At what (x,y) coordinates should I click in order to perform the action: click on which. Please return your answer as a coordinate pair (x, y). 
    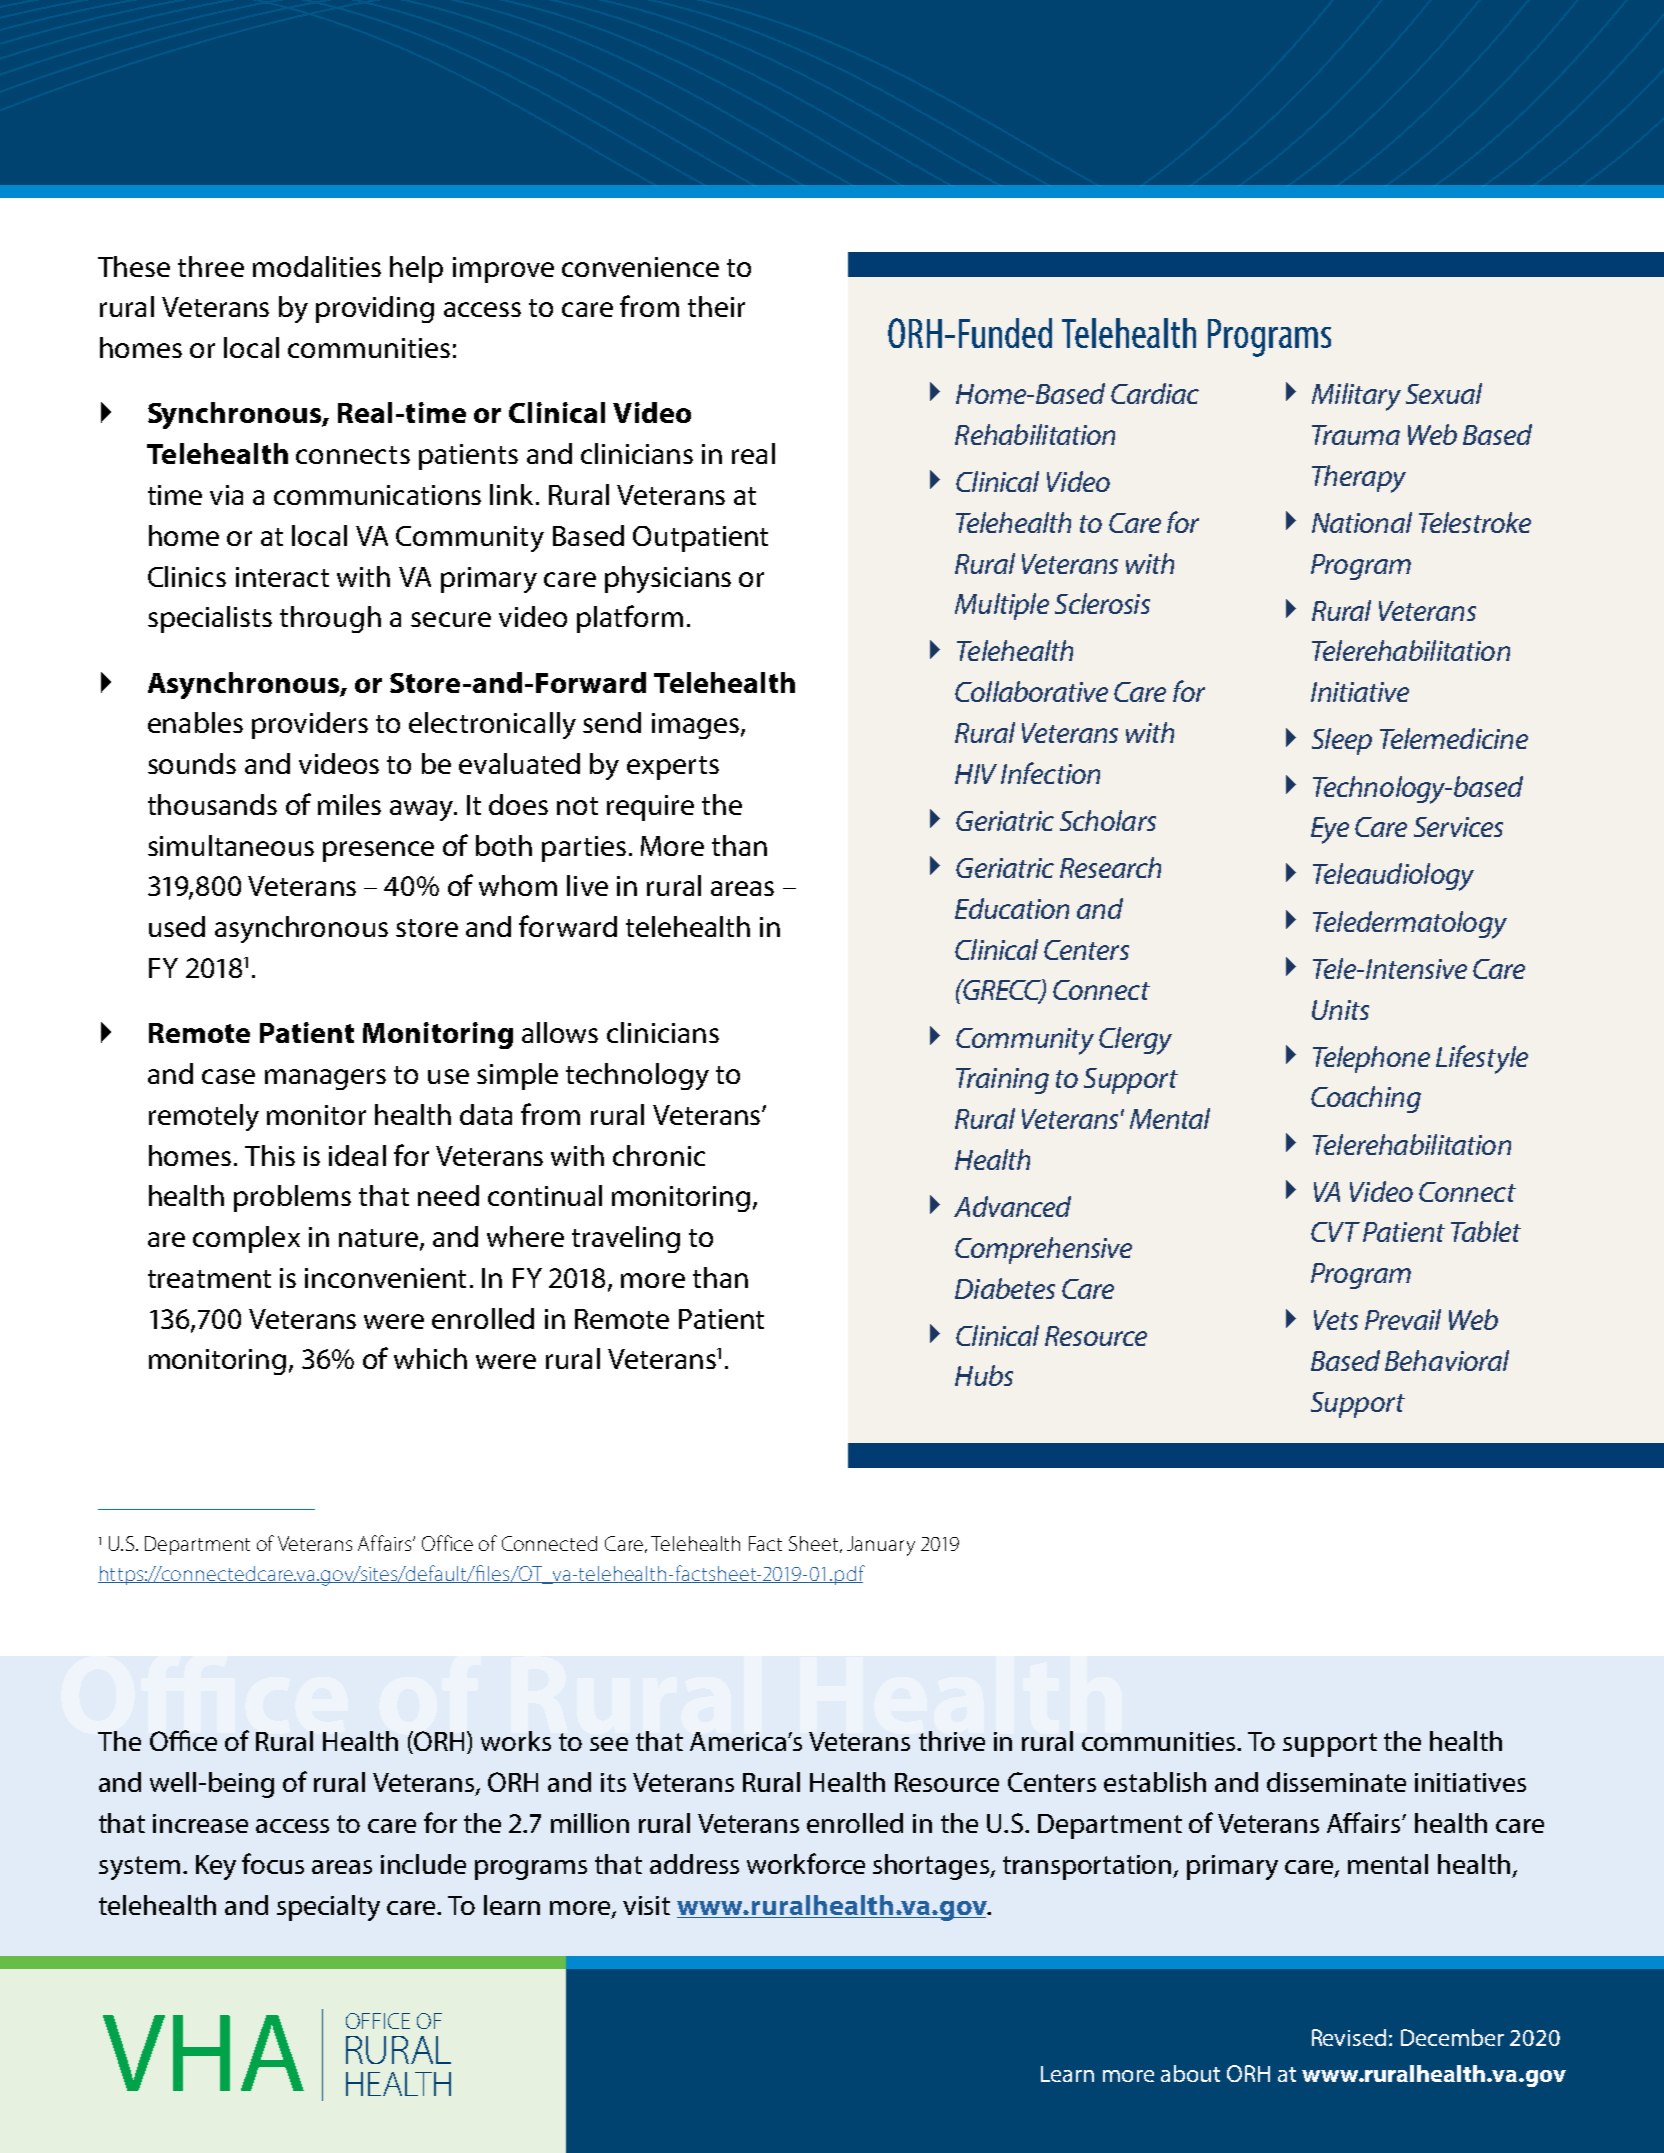
    Looking at the image, I should click on (430, 1358).
